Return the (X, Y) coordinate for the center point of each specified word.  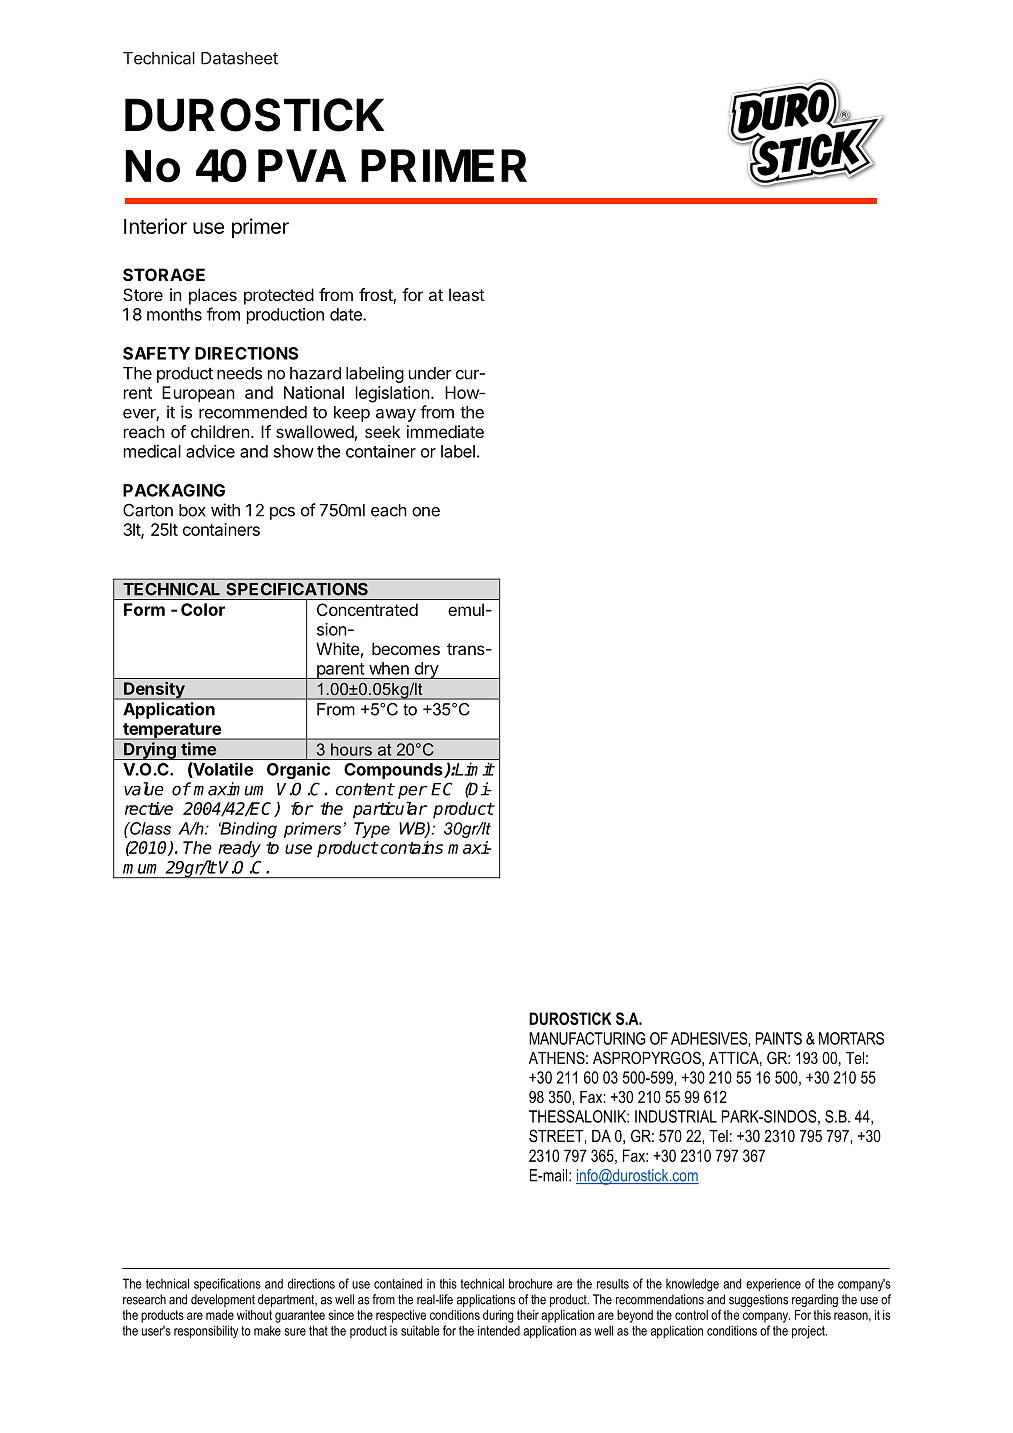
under (430, 373)
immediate (445, 431)
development (223, 1300)
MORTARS (851, 1038)
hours (351, 749)
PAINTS (779, 1038)
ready (239, 849)
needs (239, 373)
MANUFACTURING (587, 1038)
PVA (302, 165)
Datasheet (239, 58)
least (467, 294)
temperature (172, 731)
